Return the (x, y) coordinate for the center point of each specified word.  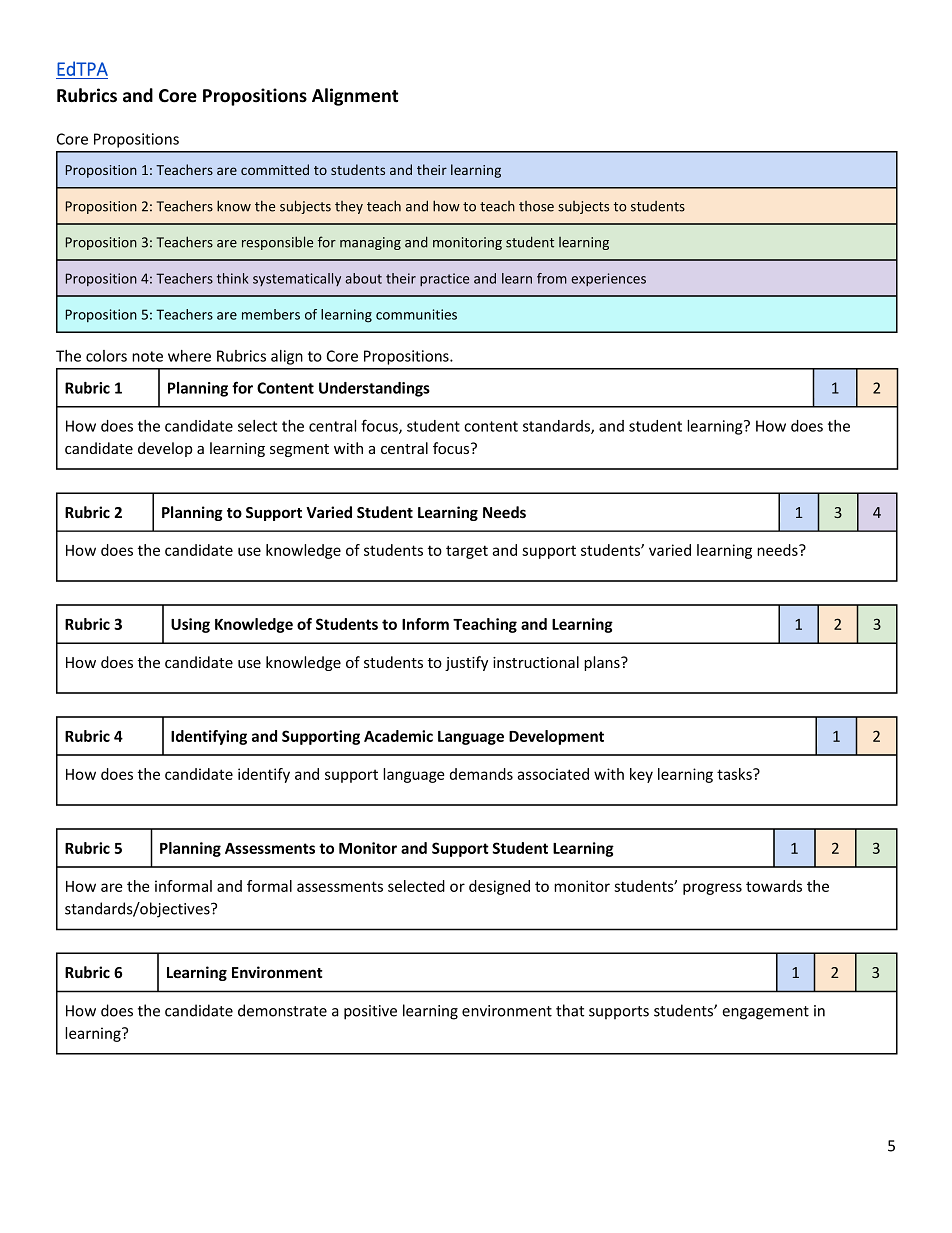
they (349, 207)
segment (299, 450)
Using (190, 625)
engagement (765, 1013)
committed (275, 169)
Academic (398, 736)
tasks (735, 774)
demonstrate (282, 1010)
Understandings (374, 389)
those (536, 206)
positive (370, 1012)
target (467, 552)
